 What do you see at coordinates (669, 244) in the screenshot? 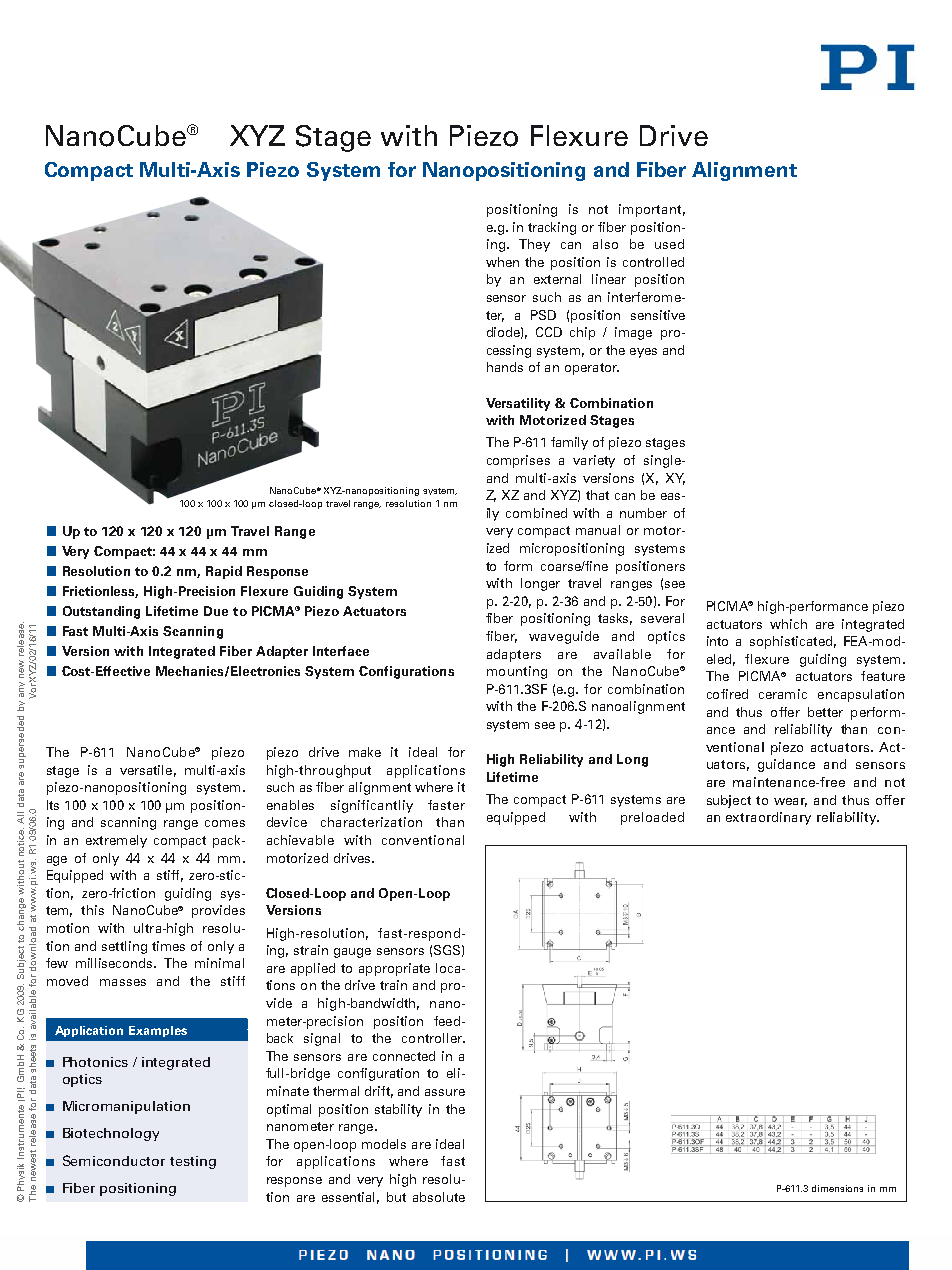
I see `used` at bounding box center [669, 244].
